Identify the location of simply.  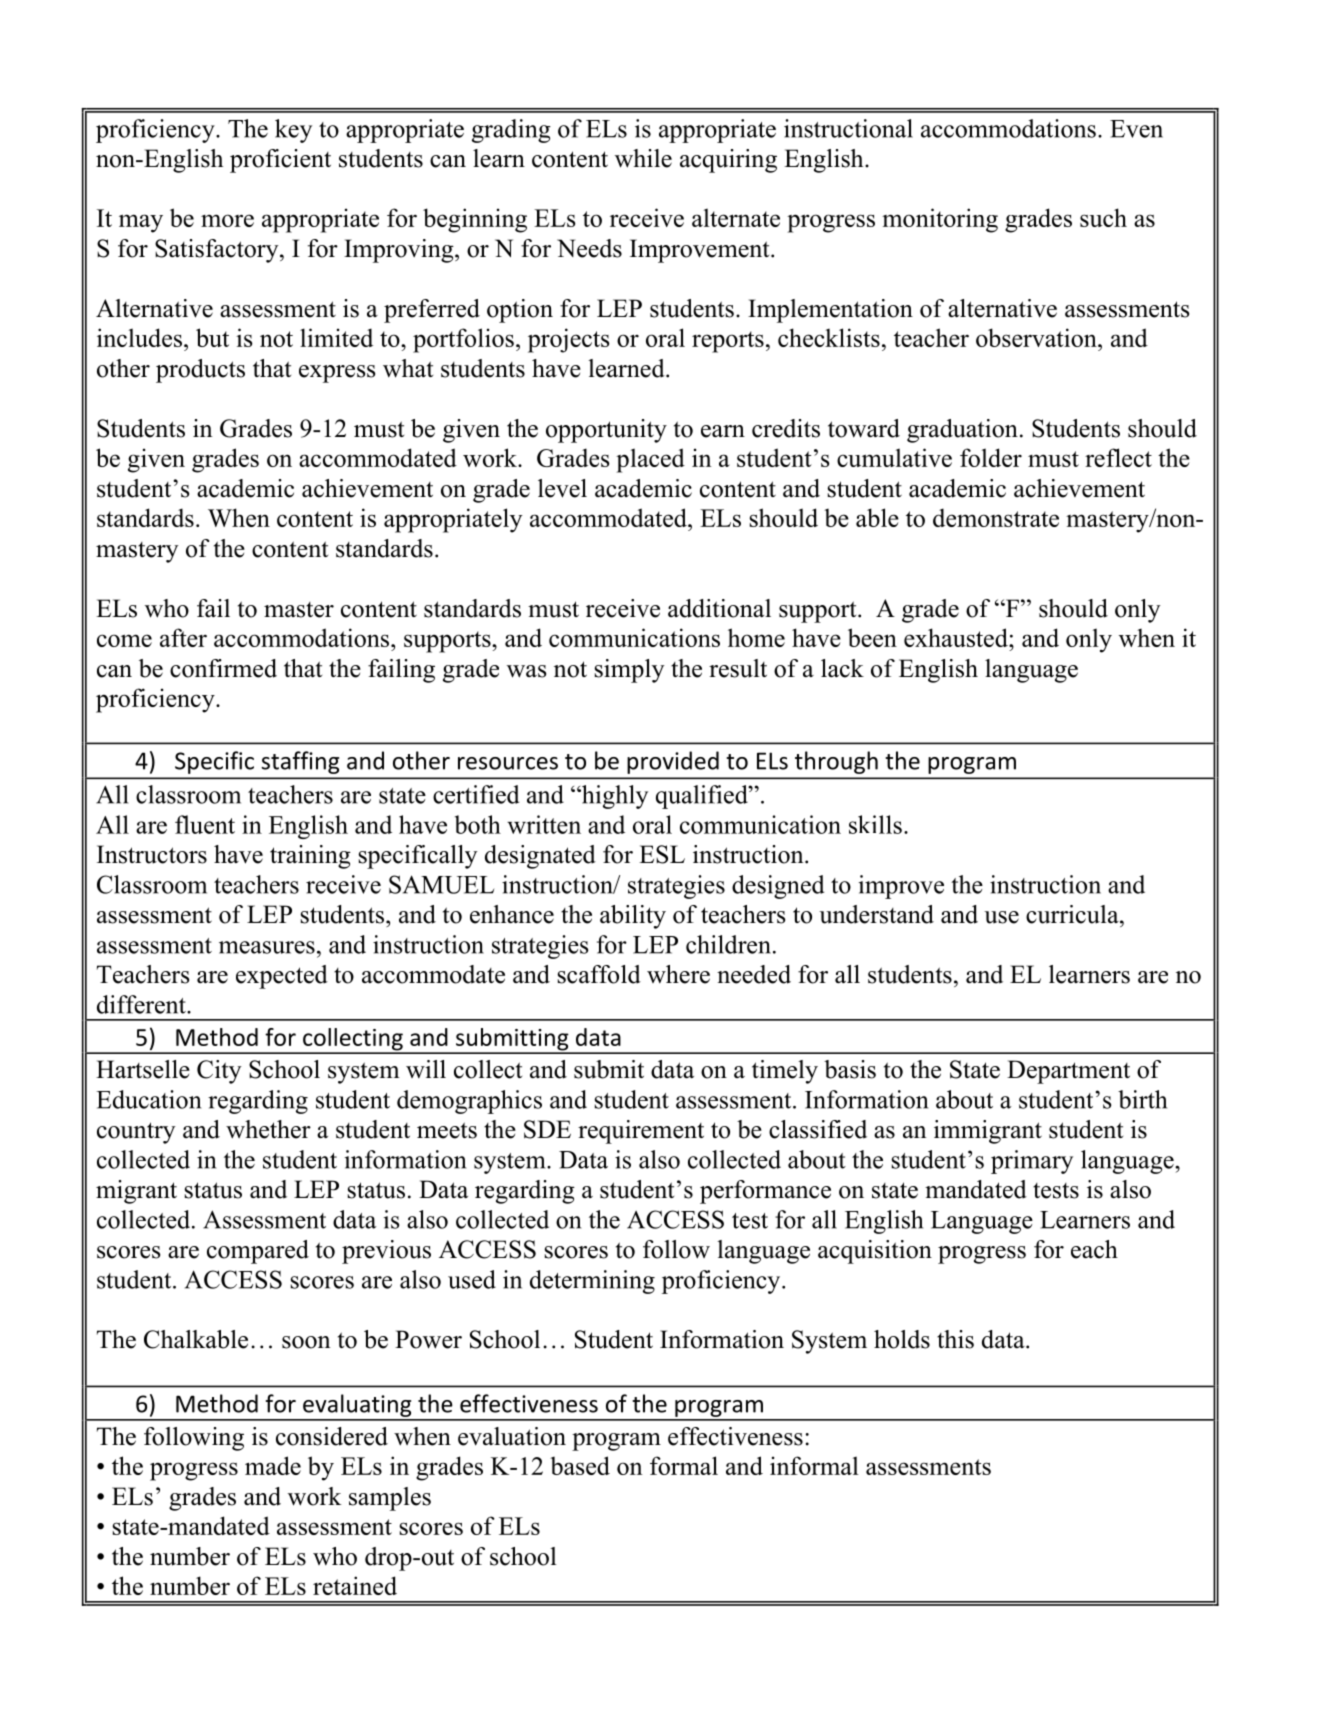
(629, 671).
